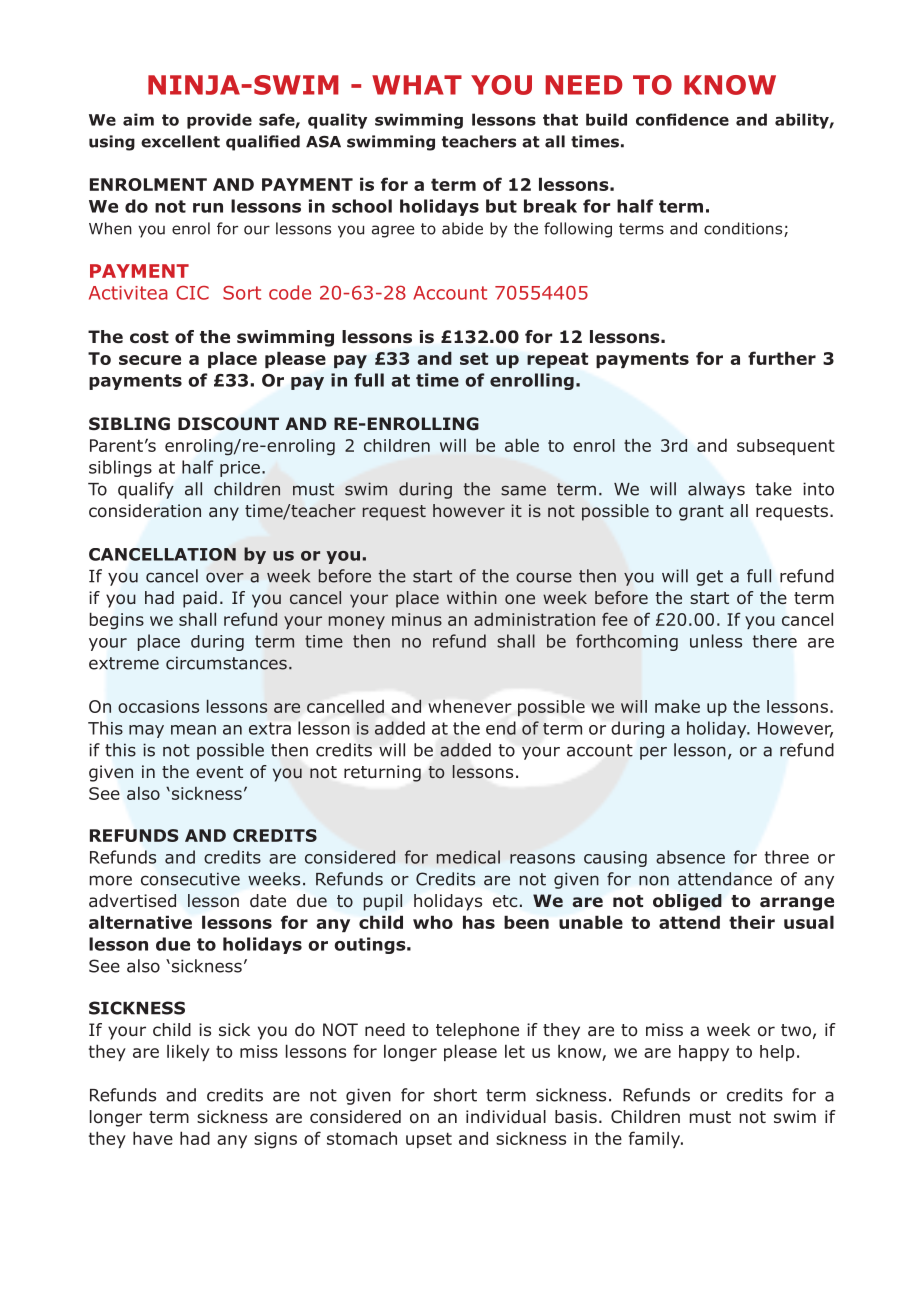 The image size is (924, 1308). Describe the element at coordinates (192, 293) in the image. I see `CIC` at that location.
